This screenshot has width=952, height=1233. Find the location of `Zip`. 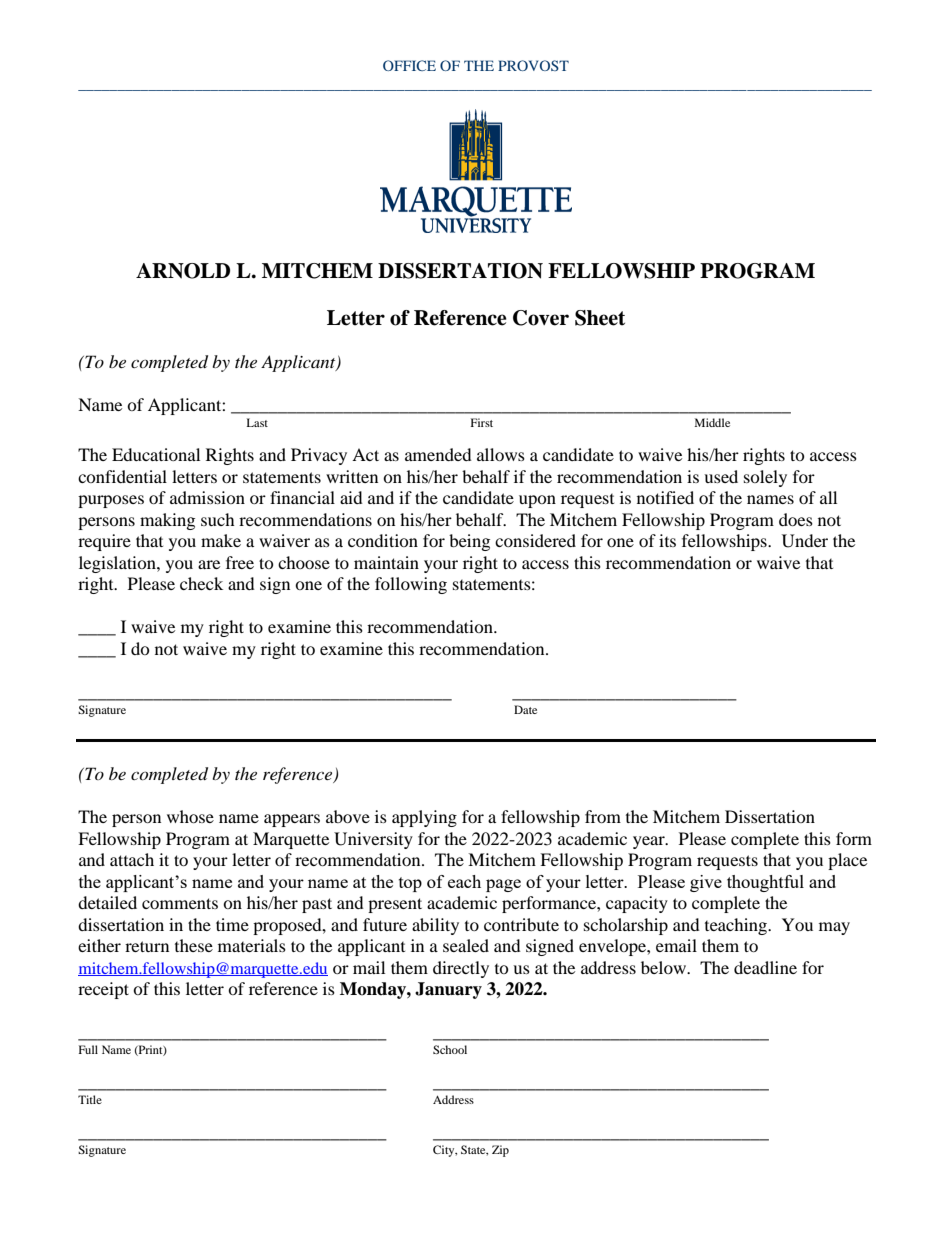

Zip is located at coordinates (500, 1151).
